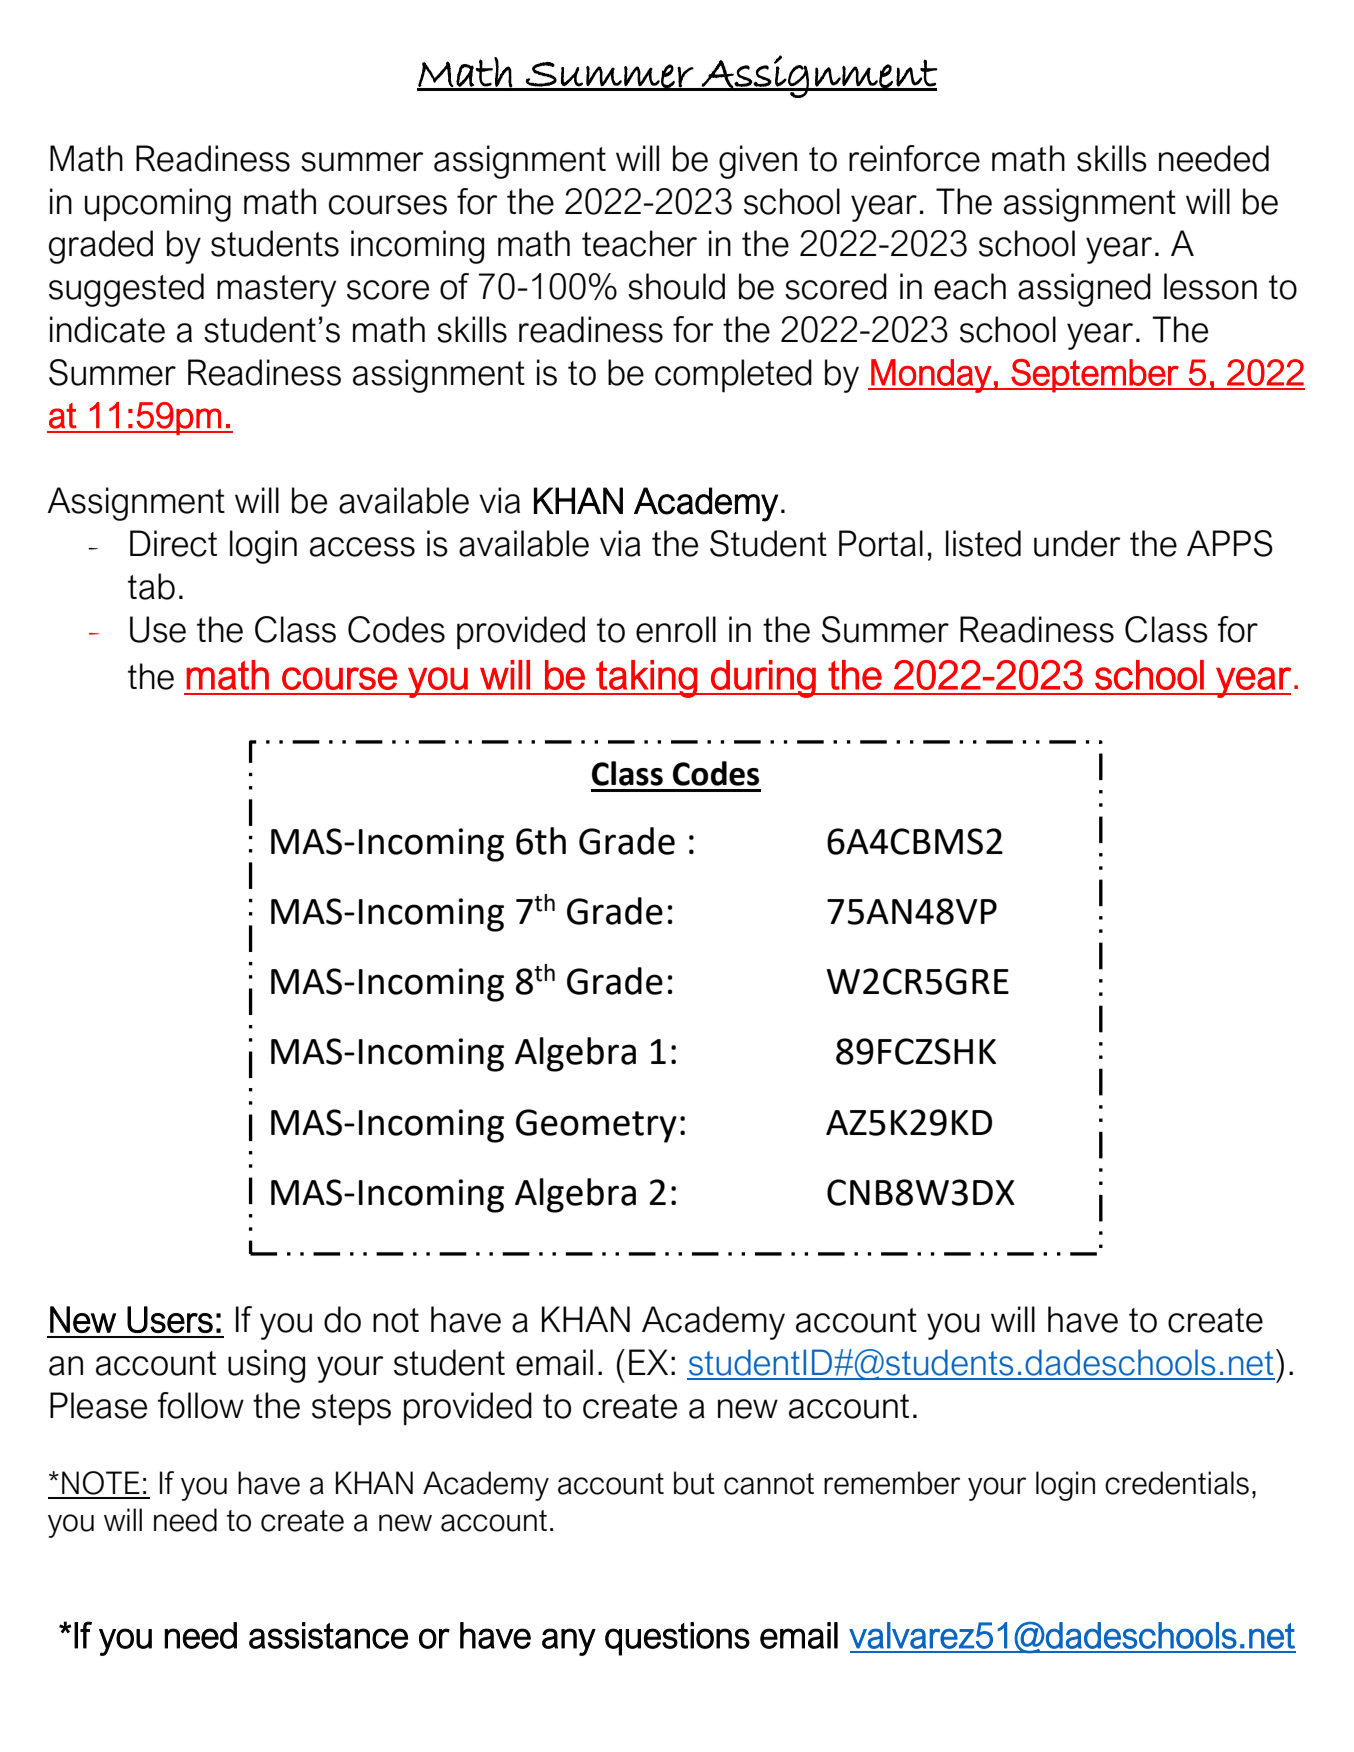 Image resolution: width=1354 pixels, height=1752 pixels. What do you see at coordinates (158, 205) in the image?
I see `upcoming` at bounding box center [158, 205].
